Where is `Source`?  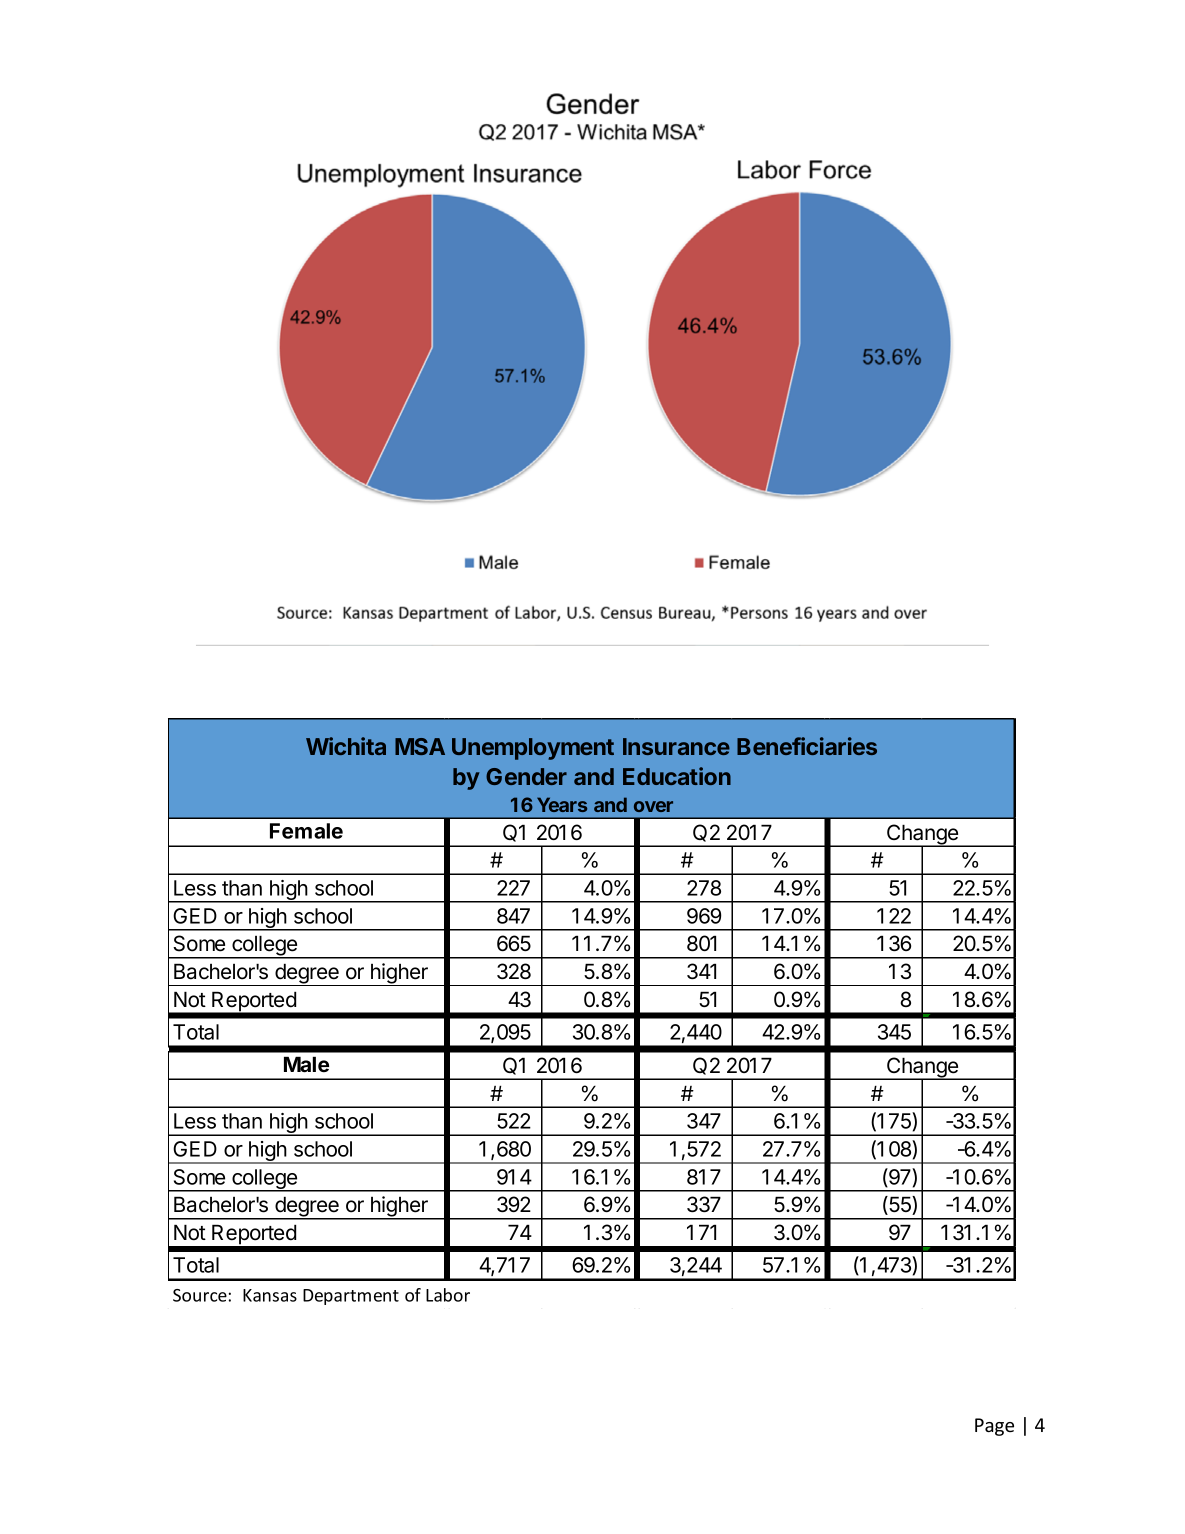 Source is located at coordinates (200, 1295).
